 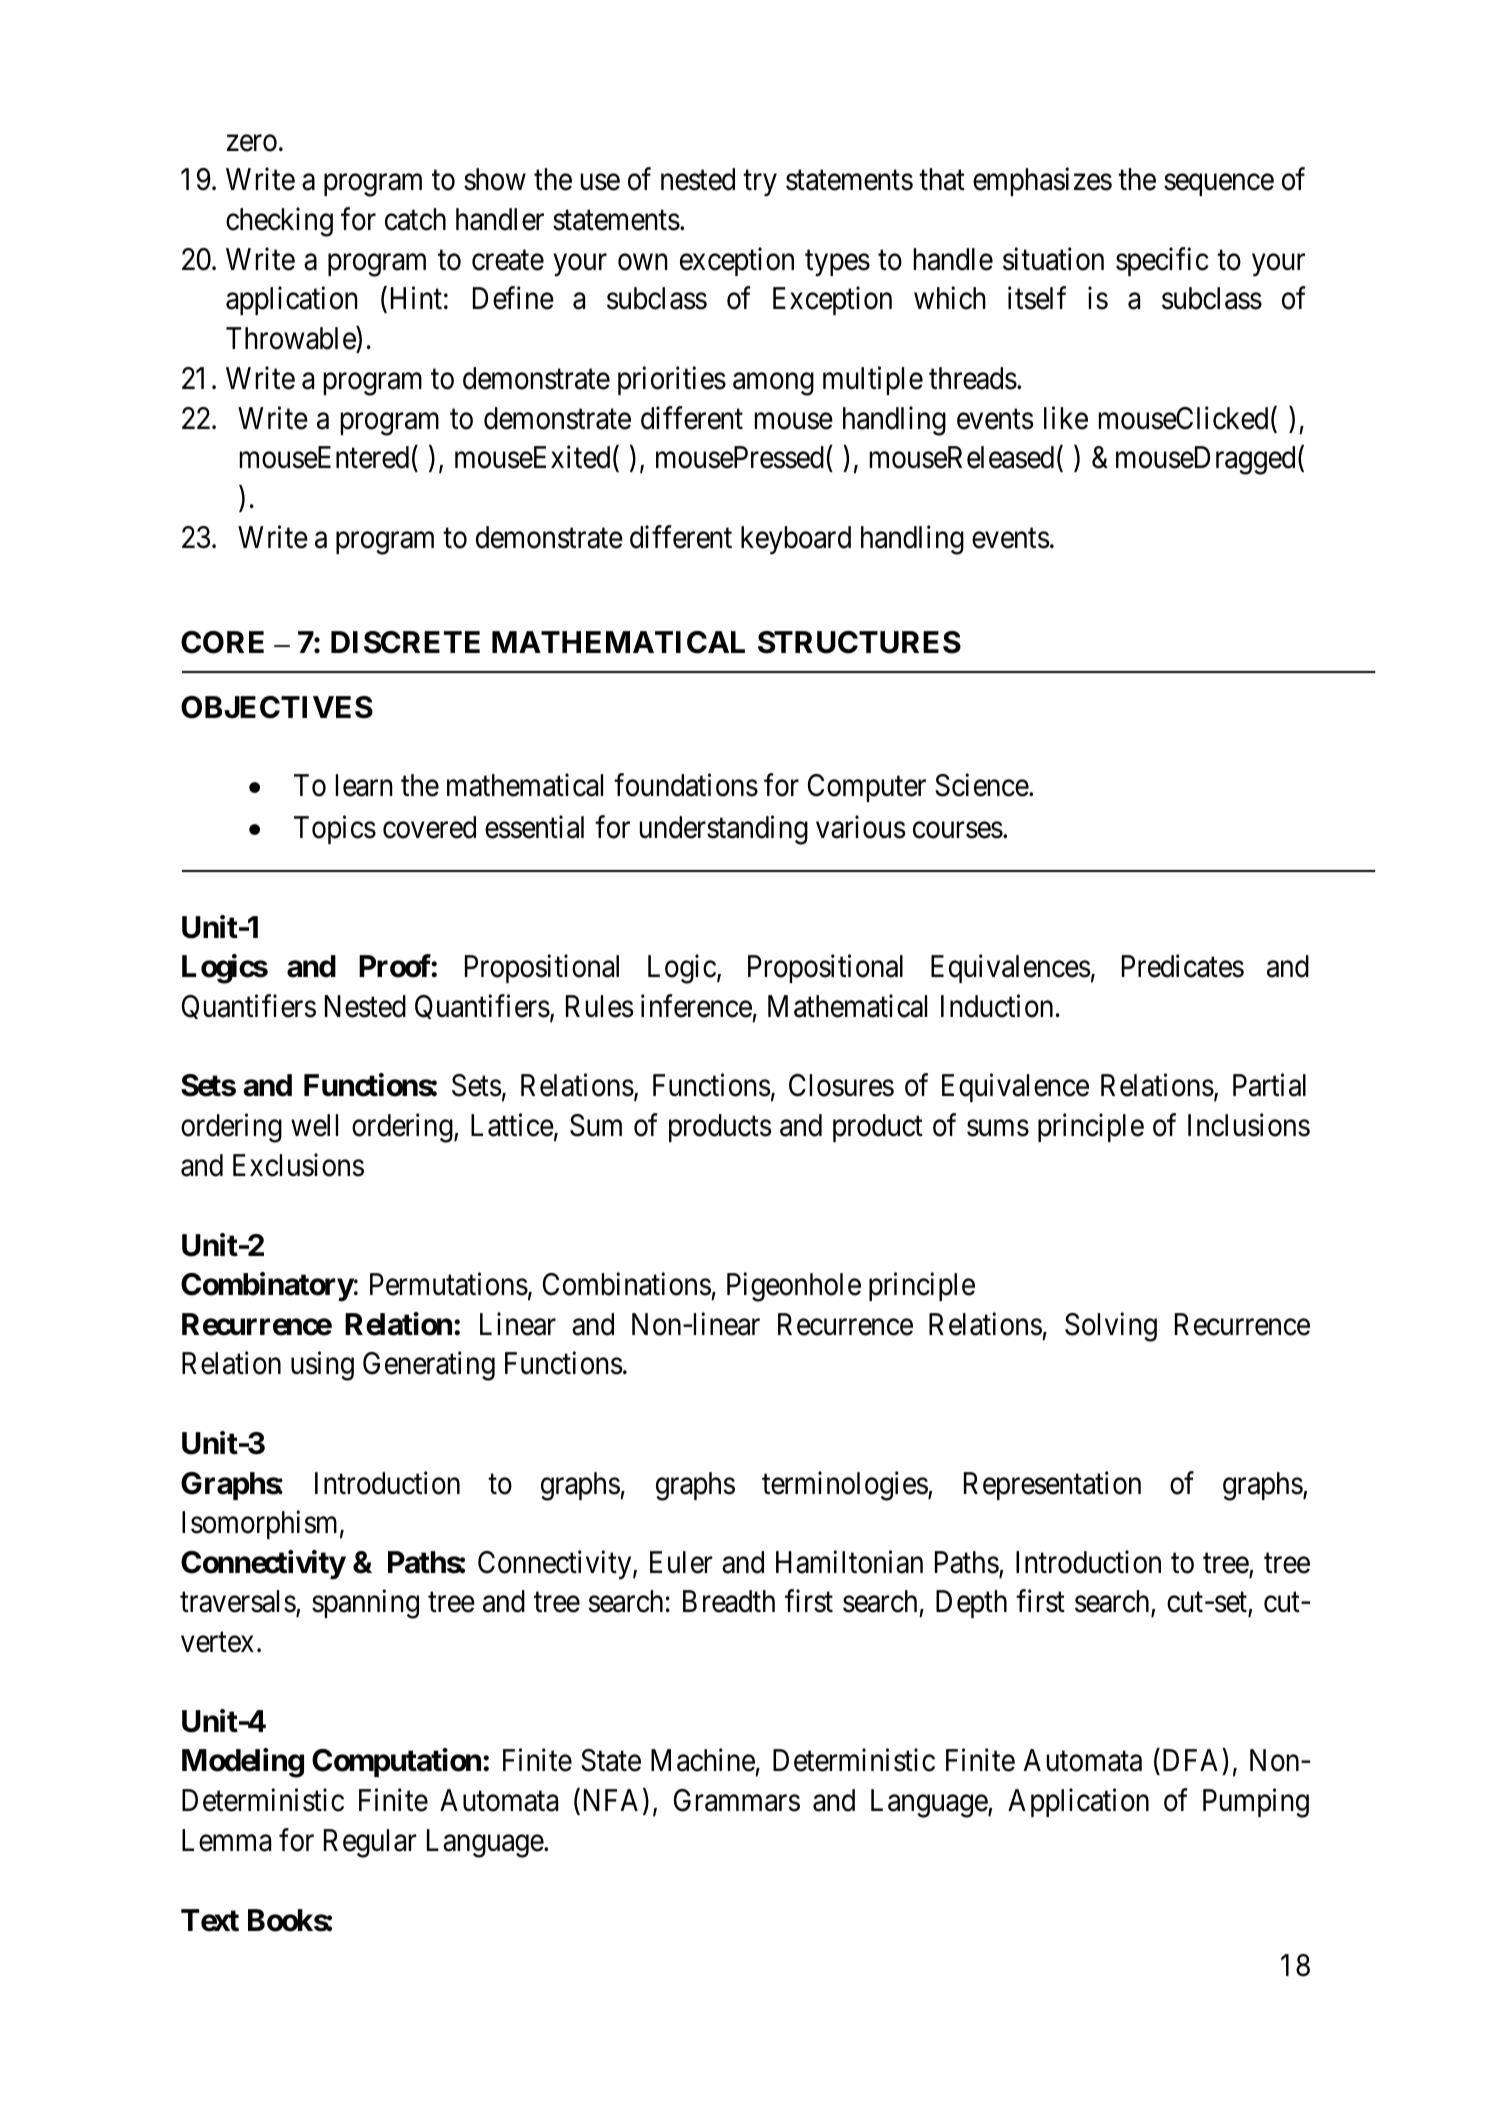 I want to click on Pigeonhole, so click(x=794, y=1287).
